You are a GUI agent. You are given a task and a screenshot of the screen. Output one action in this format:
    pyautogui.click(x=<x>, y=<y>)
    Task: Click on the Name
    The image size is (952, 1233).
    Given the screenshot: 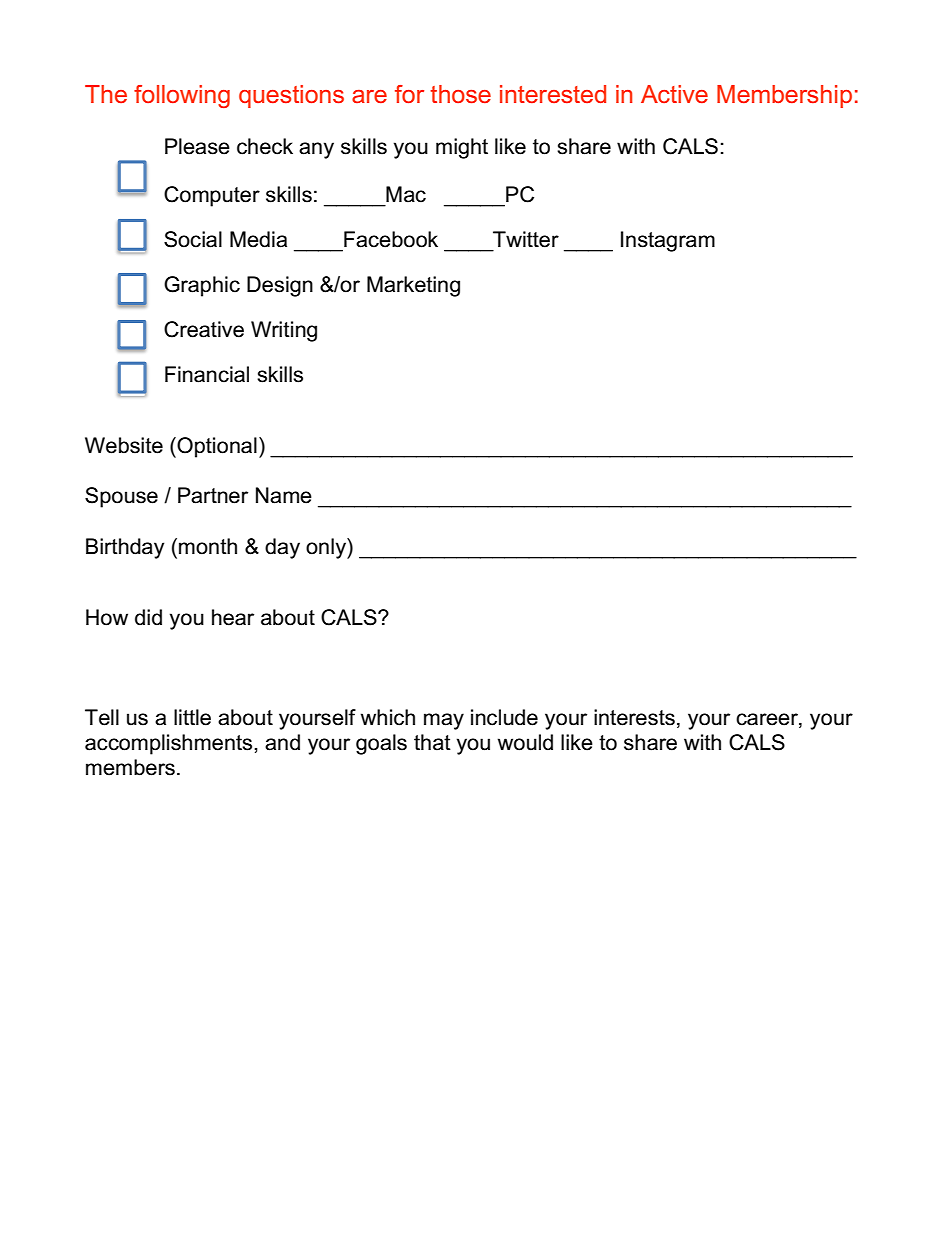 What is the action you would take?
    pyautogui.click(x=284, y=495)
